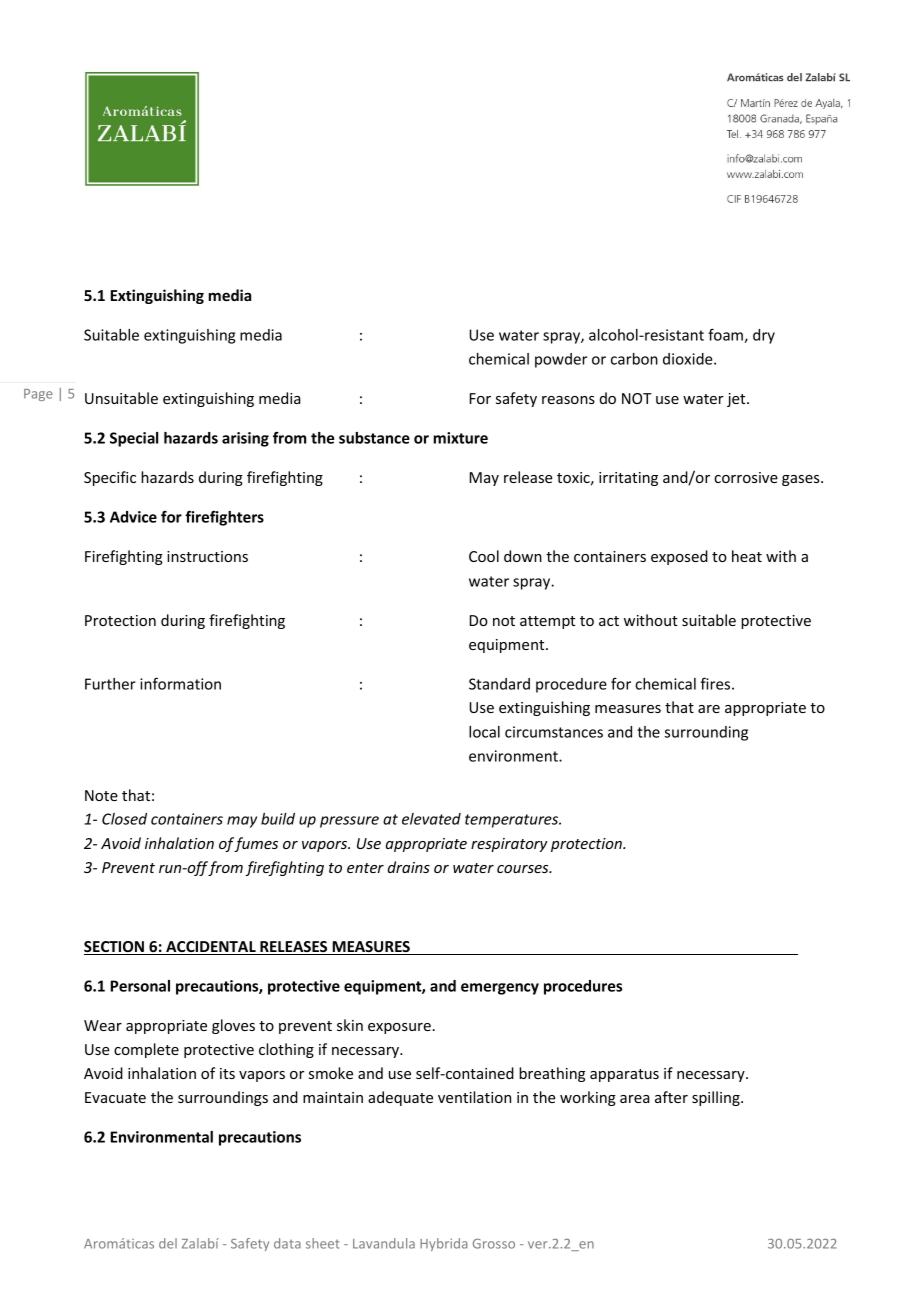 The height and width of the screenshot is (1308, 924). I want to click on mixture, so click(460, 438).
